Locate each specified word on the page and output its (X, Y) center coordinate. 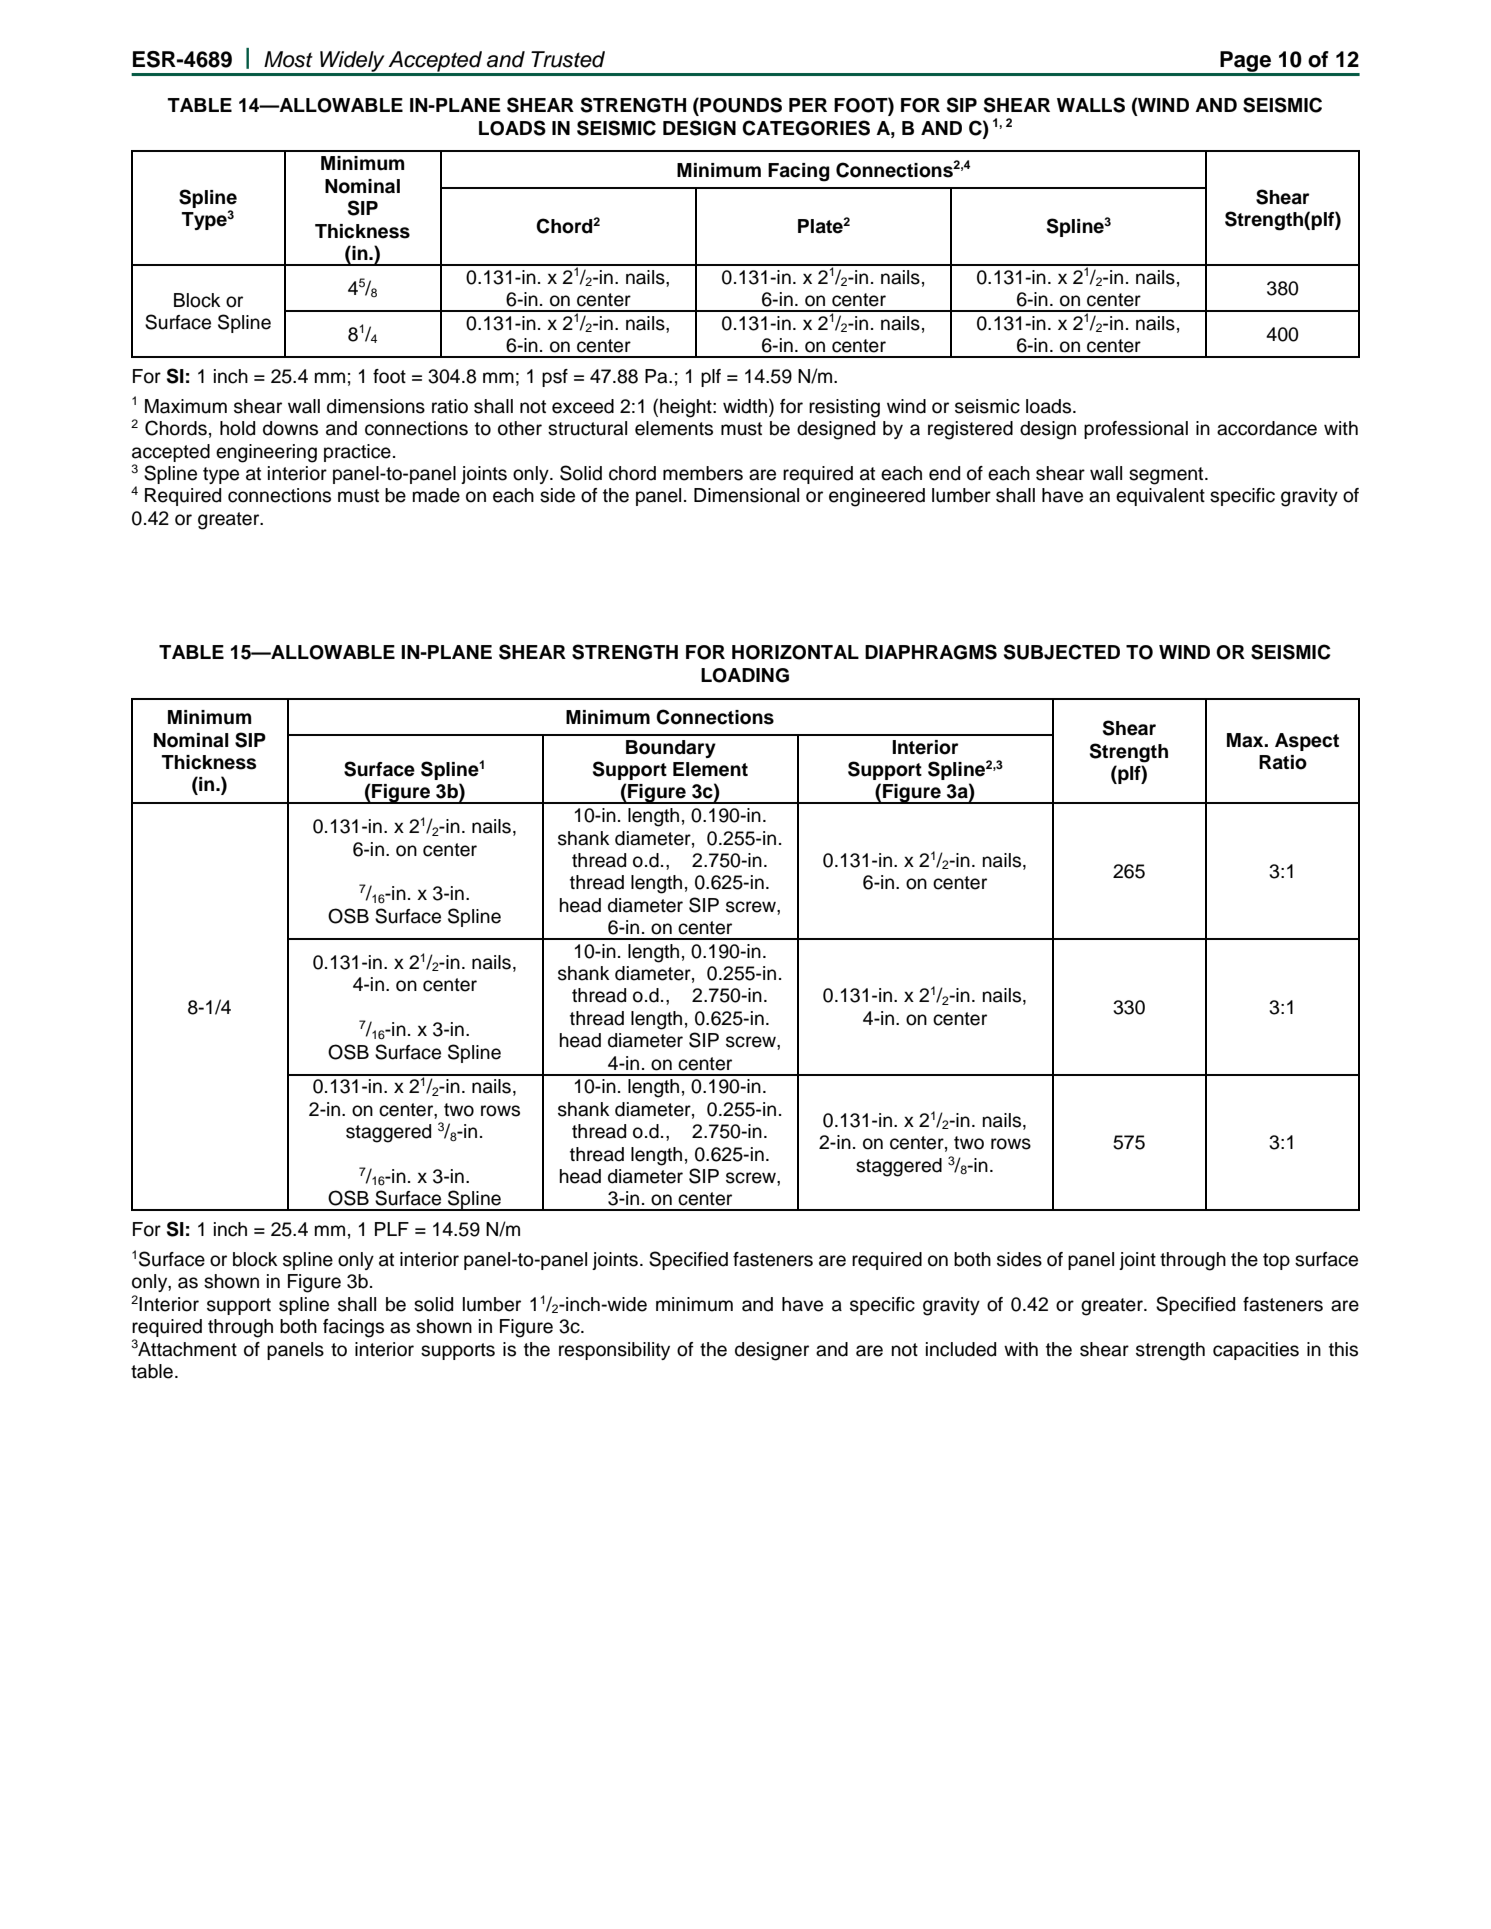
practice (357, 453)
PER (808, 105)
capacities (1256, 1351)
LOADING (745, 675)
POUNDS (740, 105)
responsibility (614, 1351)
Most (288, 59)
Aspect (1307, 742)
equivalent (1160, 497)
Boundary (671, 749)
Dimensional (746, 495)
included (961, 1349)
